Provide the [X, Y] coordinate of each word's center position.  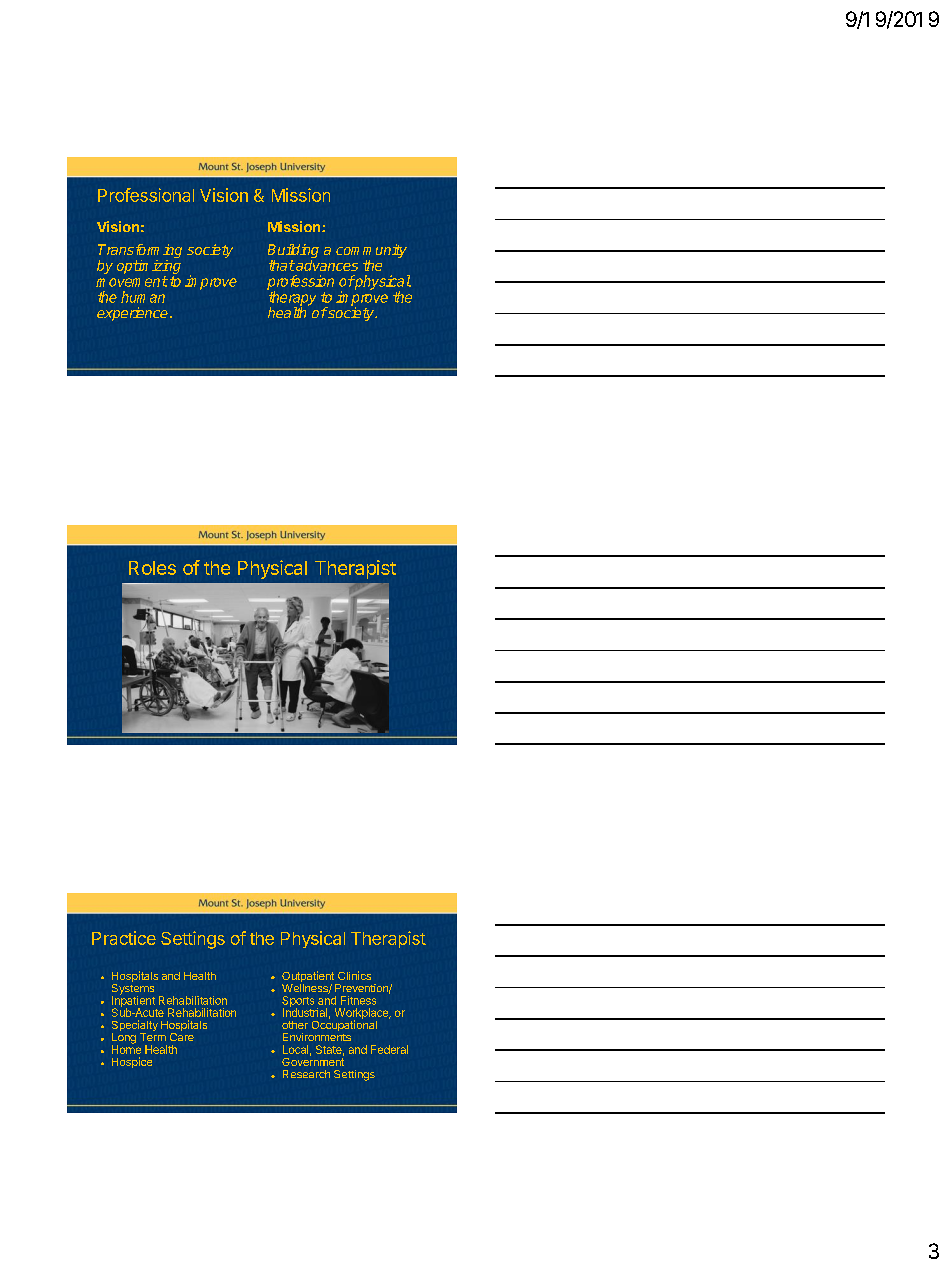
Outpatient [309, 978]
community [371, 252]
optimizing [149, 267]
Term [153, 1037]
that [282, 265]
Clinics [354, 975]
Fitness [358, 1000]
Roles [152, 568]
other [295, 1025]
